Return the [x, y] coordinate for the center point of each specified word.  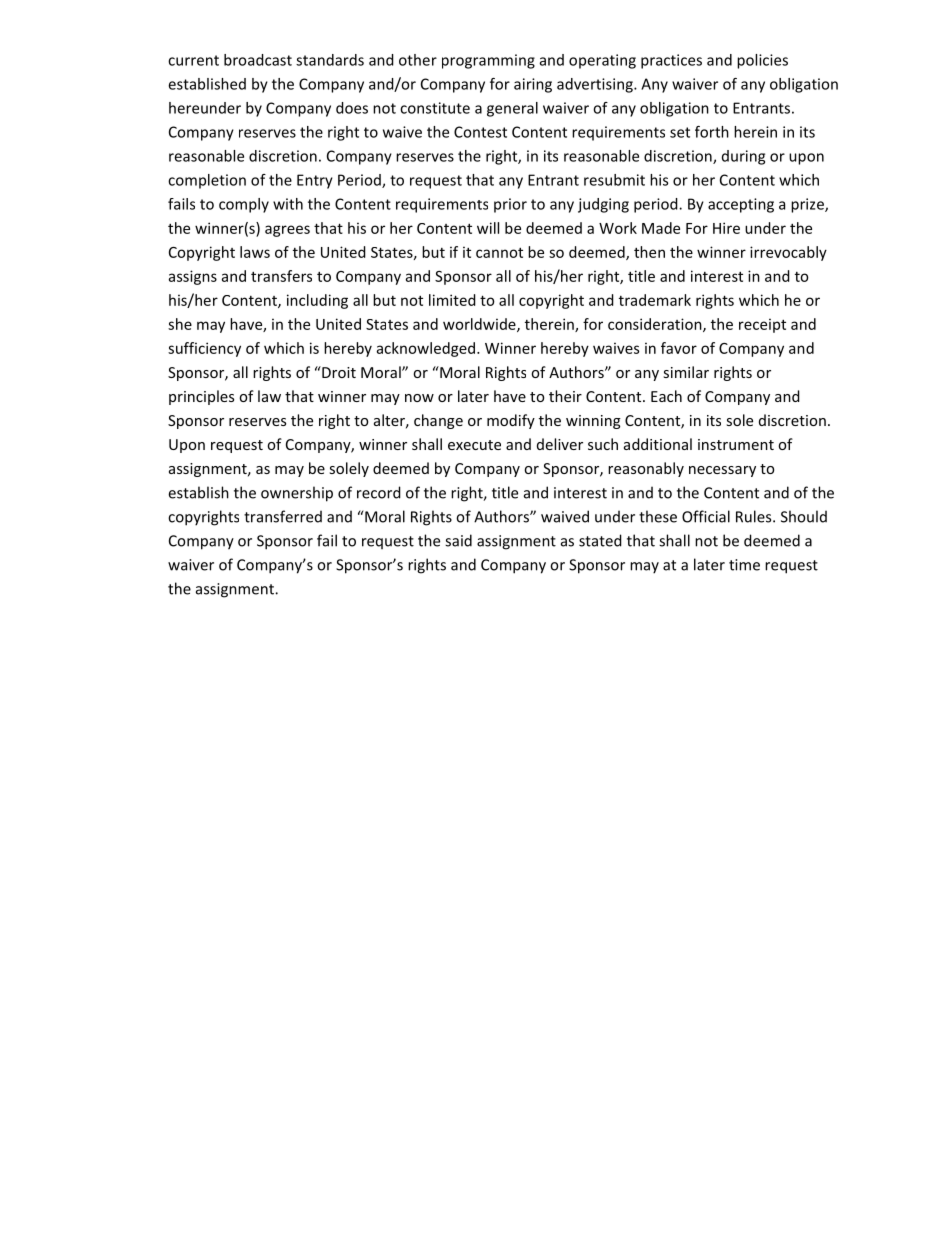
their [565, 396]
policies [762, 61]
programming [488, 61]
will [488, 228]
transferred [283, 516]
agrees [287, 231]
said [458, 540]
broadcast [258, 60]
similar [686, 372]
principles [201, 397]
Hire [726, 228]
